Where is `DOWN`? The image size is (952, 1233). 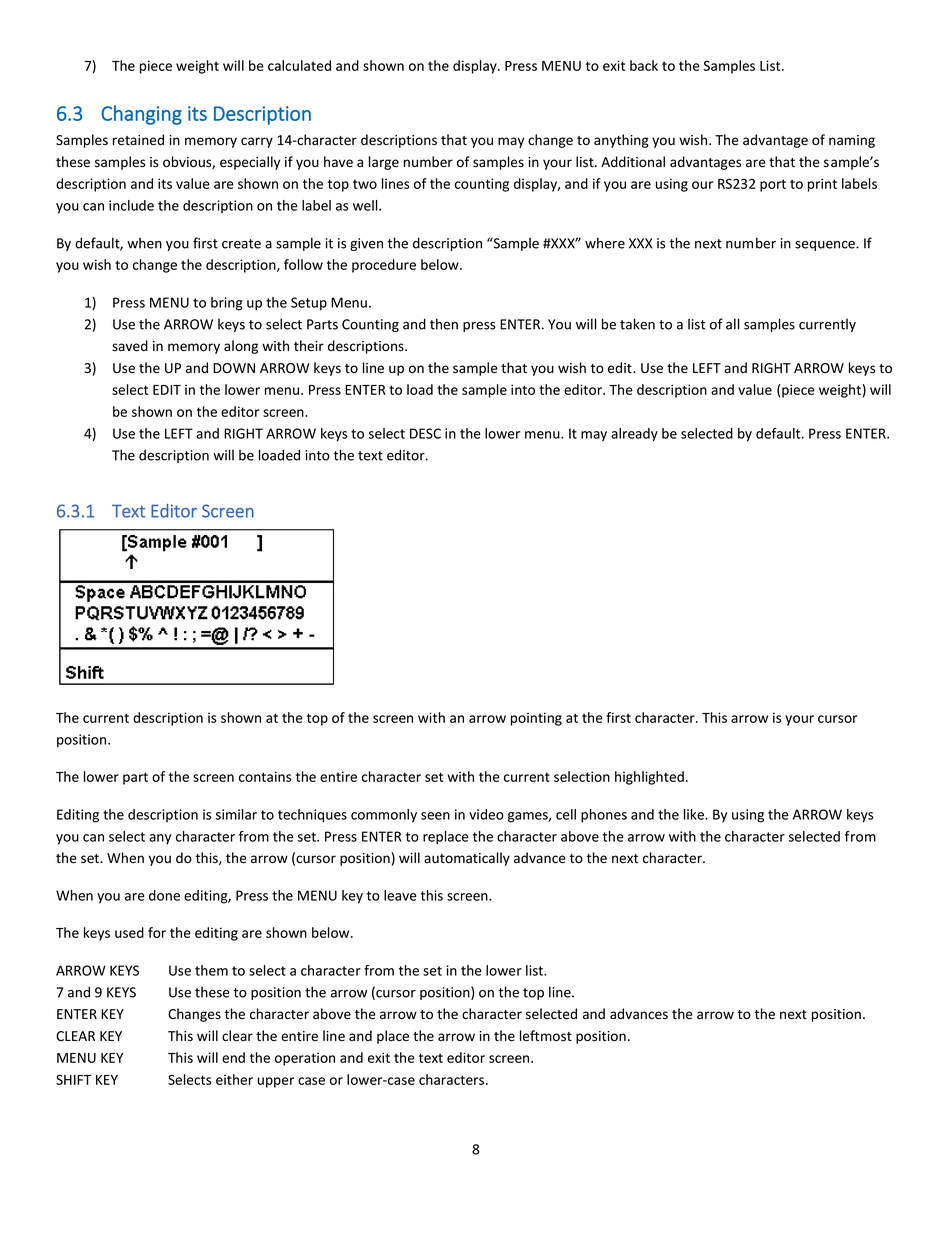 DOWN is located at coordinates (234, 368).
